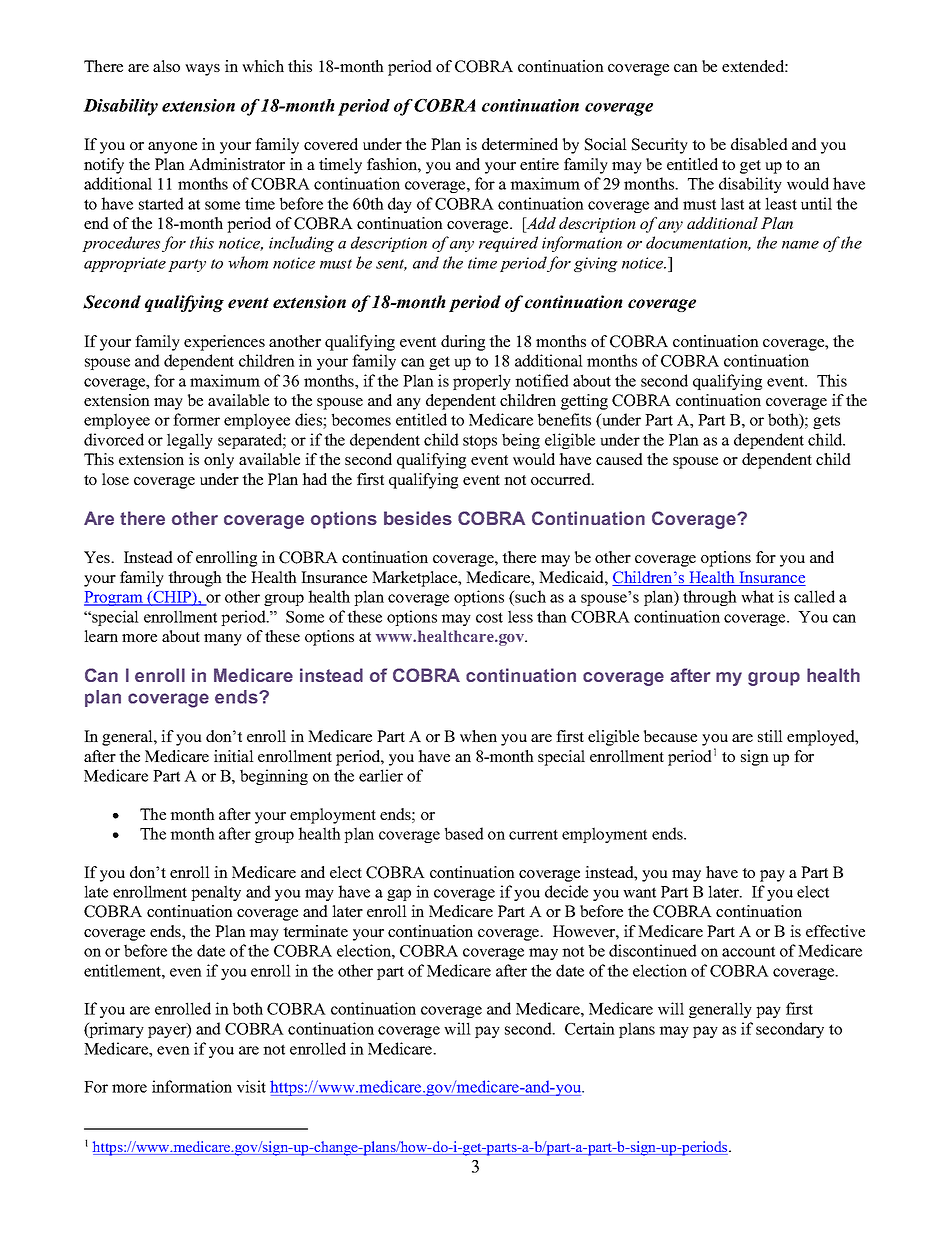  What do you see at coordinates (759, 144) in the screenshot?
I see `disabled` at bounding box center [759, 144].
